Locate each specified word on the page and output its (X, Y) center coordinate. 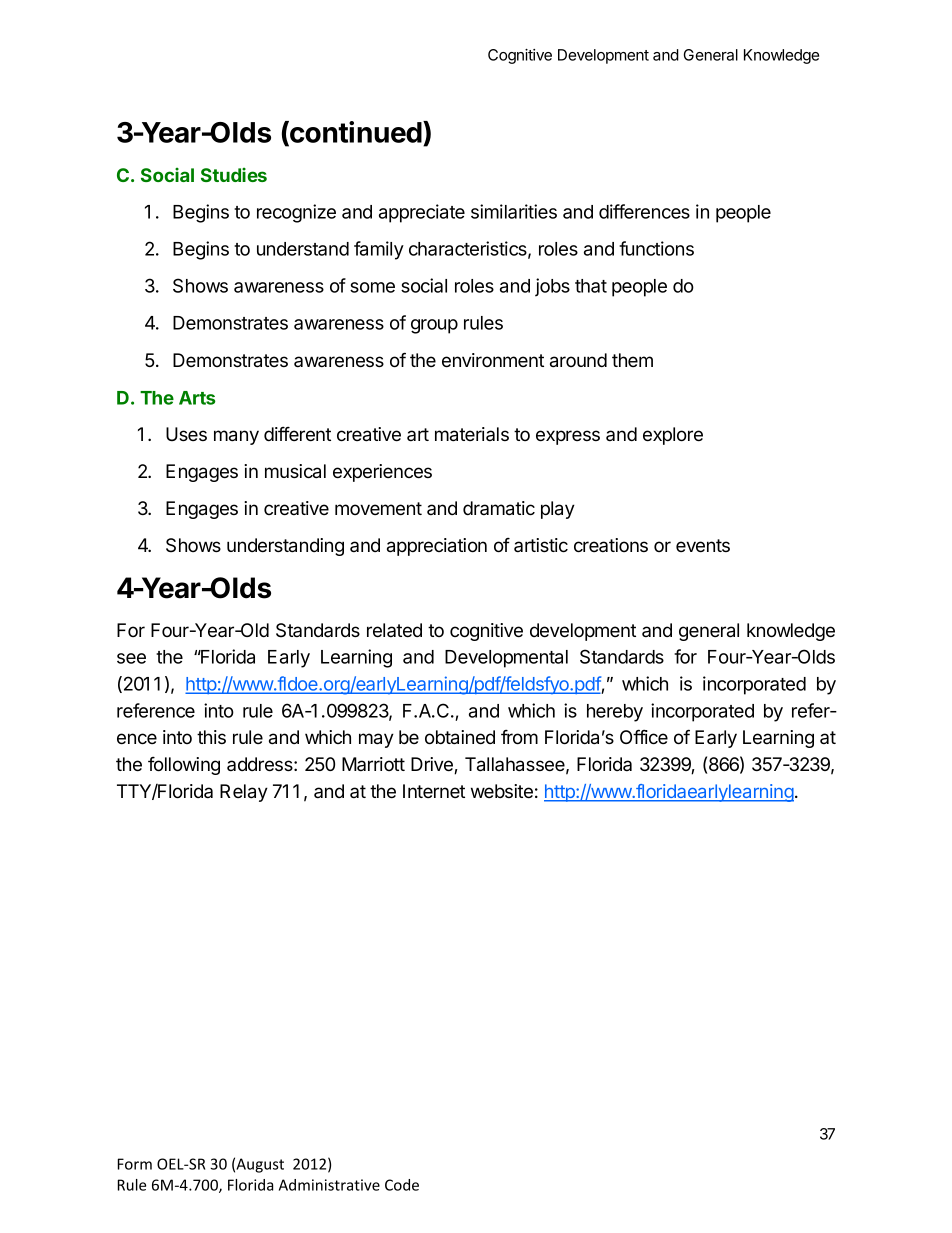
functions (656, 248)
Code (402, 1185)
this (211, 737)
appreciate (422, 213)
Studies (234, 175)
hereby (615, 713)
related (394, 630)
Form (135, 1164)
